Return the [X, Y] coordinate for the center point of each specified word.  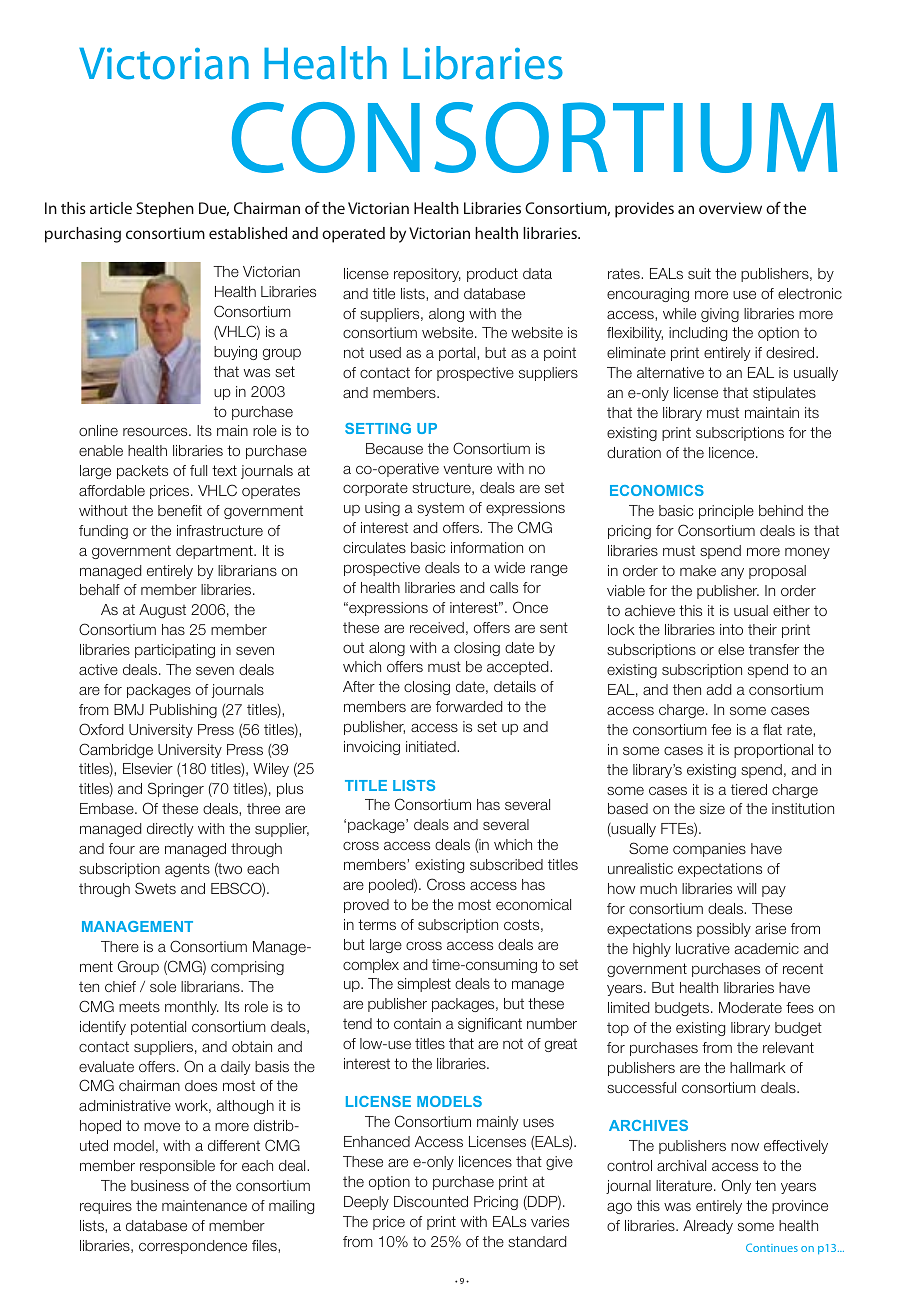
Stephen [165, 210]
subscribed [506, 864]
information [487, 547]
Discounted [431, 1201]
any [732, 573]
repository [427, 275]
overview [730, 208]
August [162, 611]
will [746, 888]
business [160, 1185]
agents [187, 870]
